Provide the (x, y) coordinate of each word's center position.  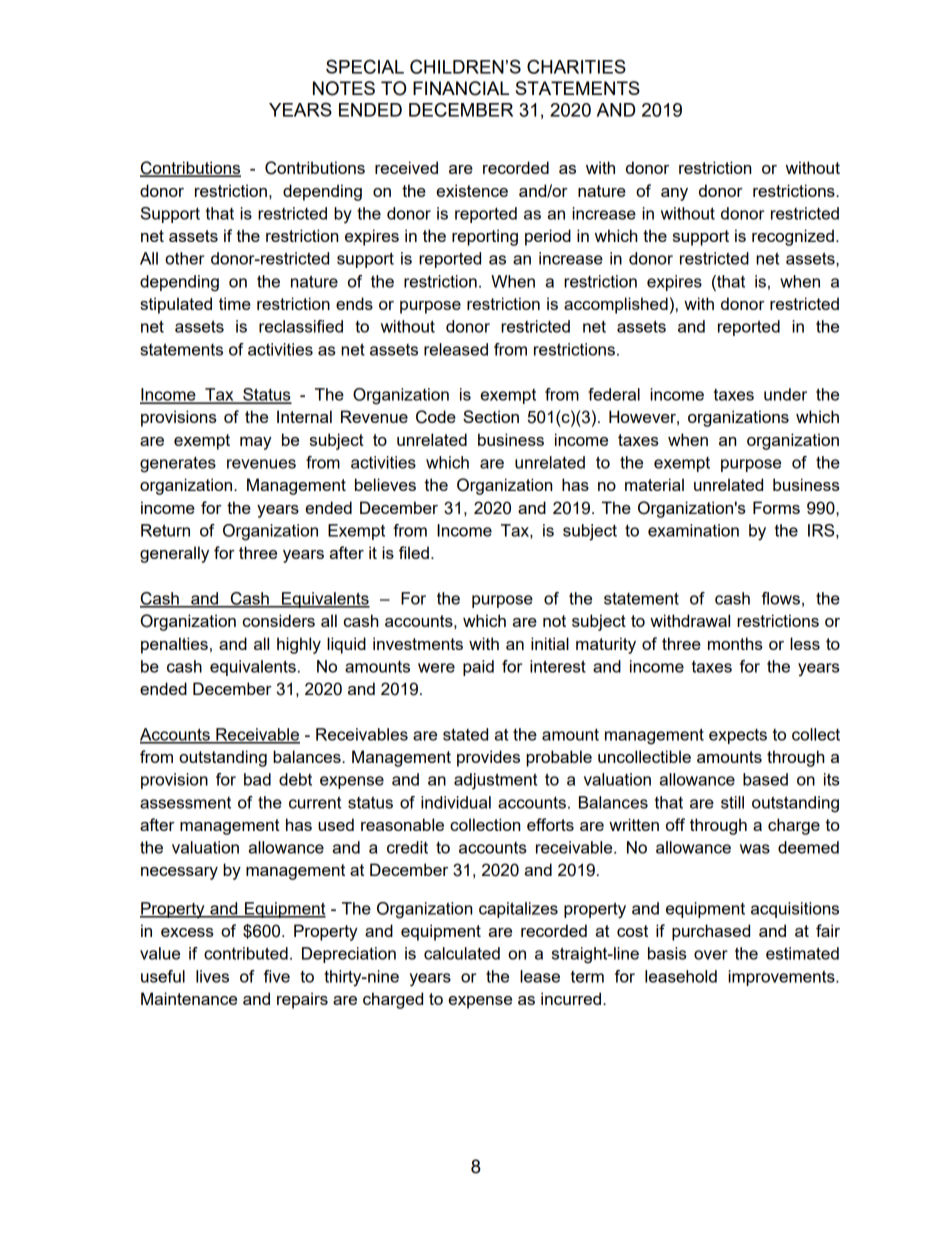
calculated (462, 953)
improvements (782, 978)
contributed (246, 953)
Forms (776, 507)
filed (414, 552)
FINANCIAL (461, 88)
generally (174, 554)
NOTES (344, 88)
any (674, 194)
